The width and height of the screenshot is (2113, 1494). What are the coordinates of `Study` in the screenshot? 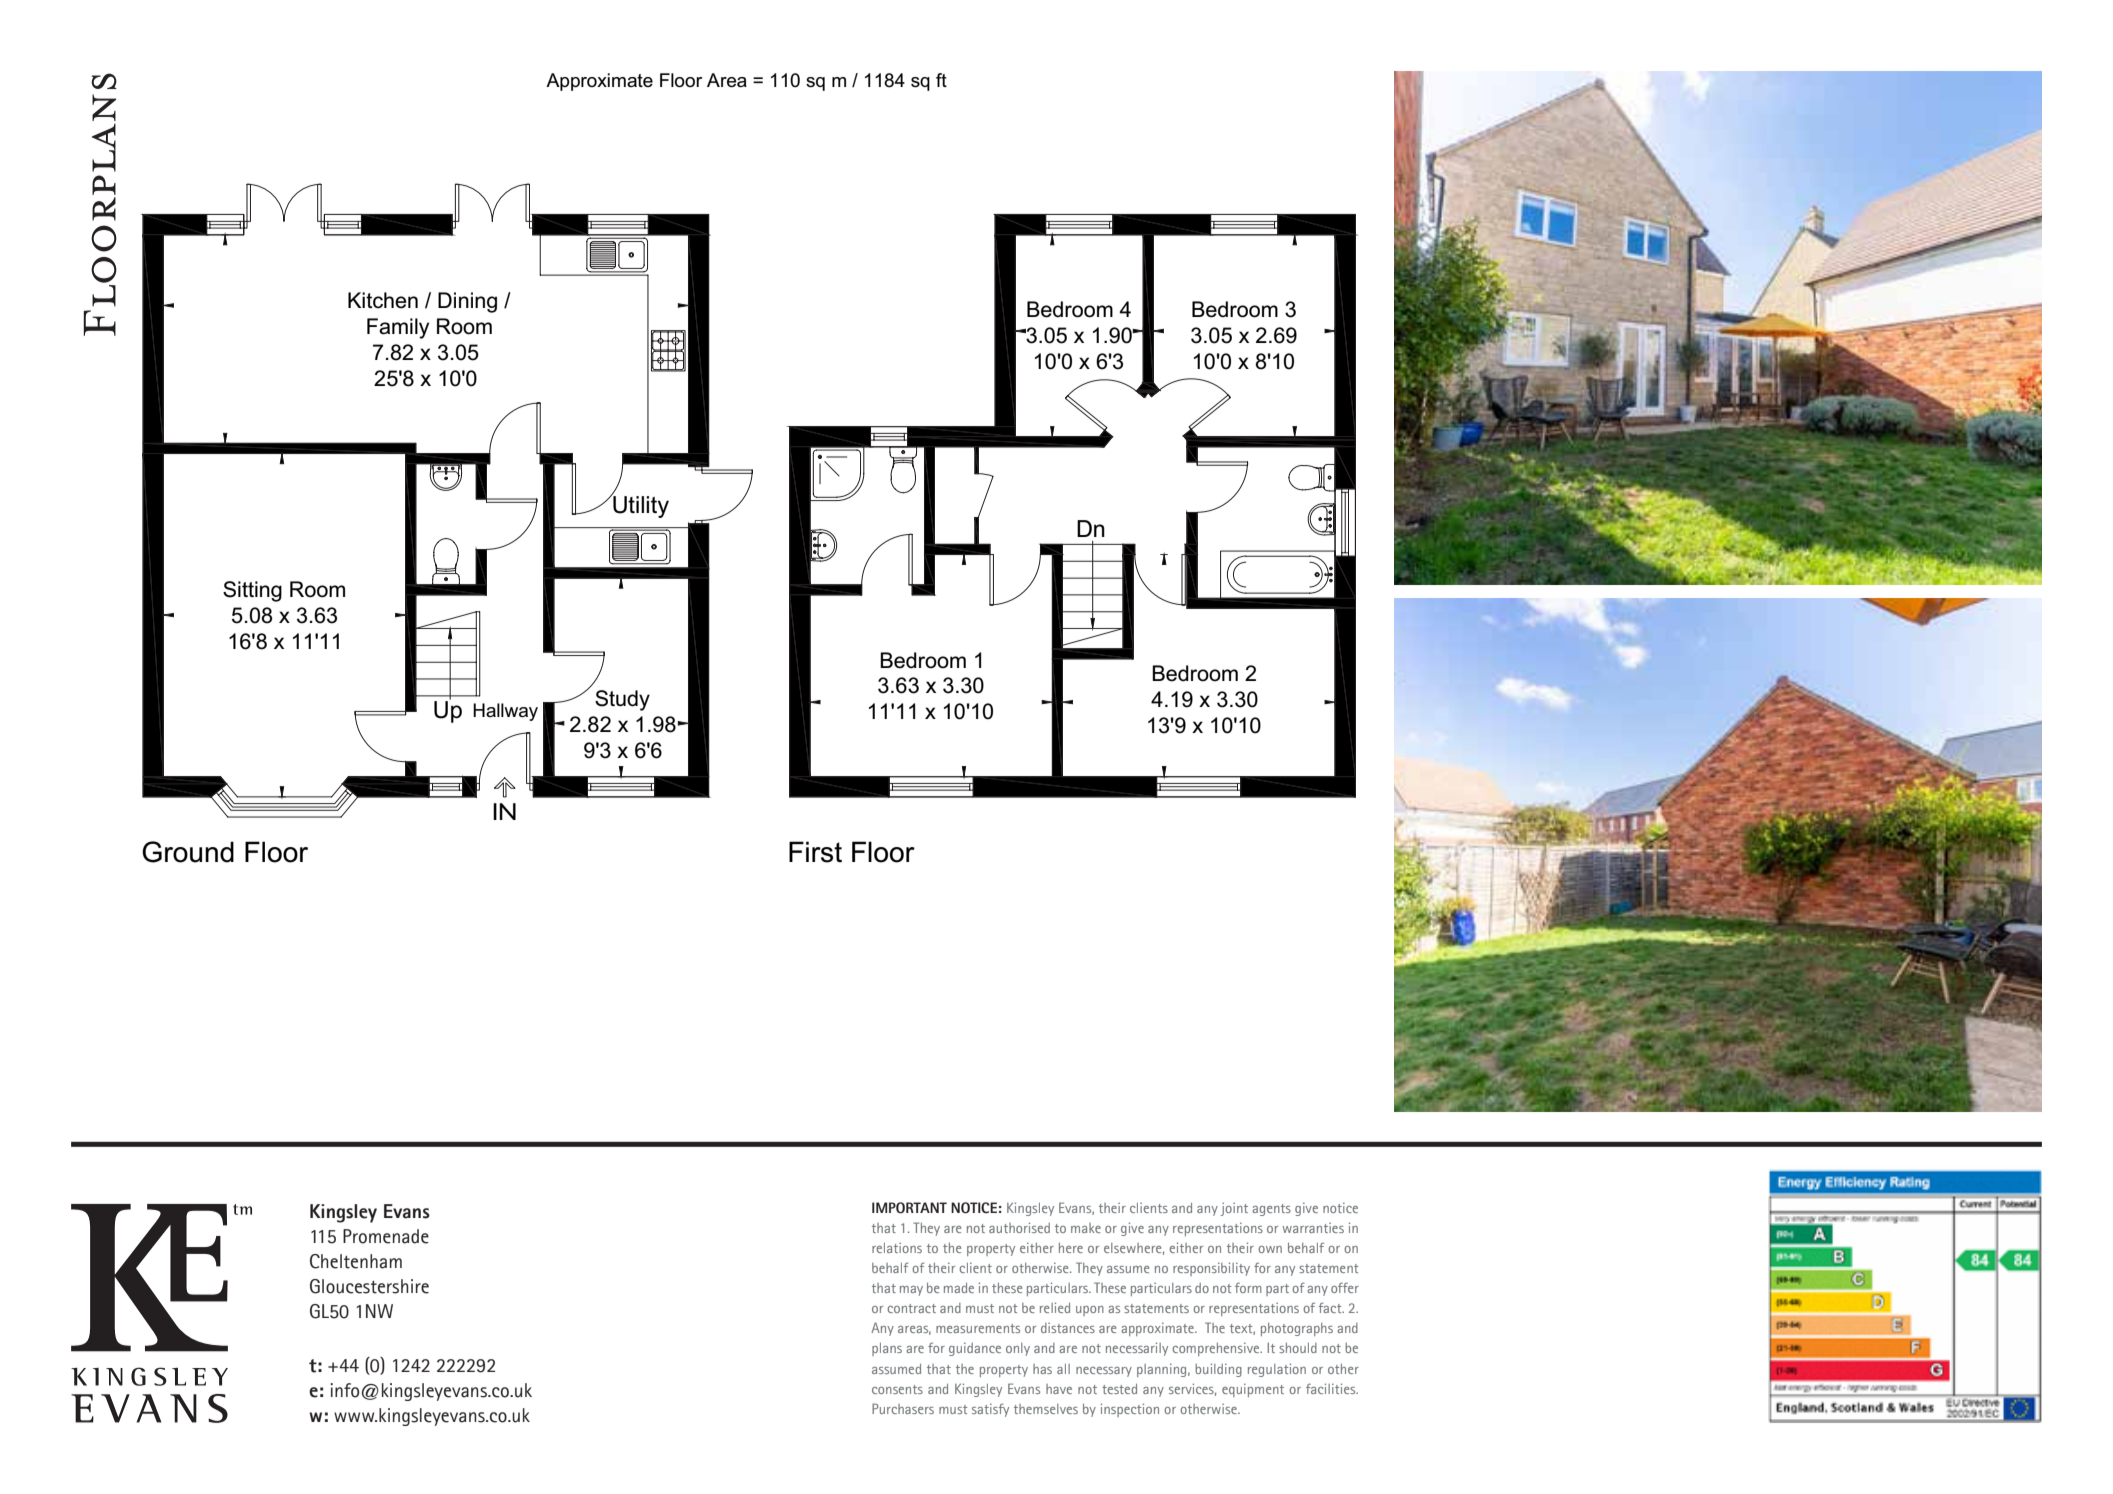 It's located at (622, 700).
